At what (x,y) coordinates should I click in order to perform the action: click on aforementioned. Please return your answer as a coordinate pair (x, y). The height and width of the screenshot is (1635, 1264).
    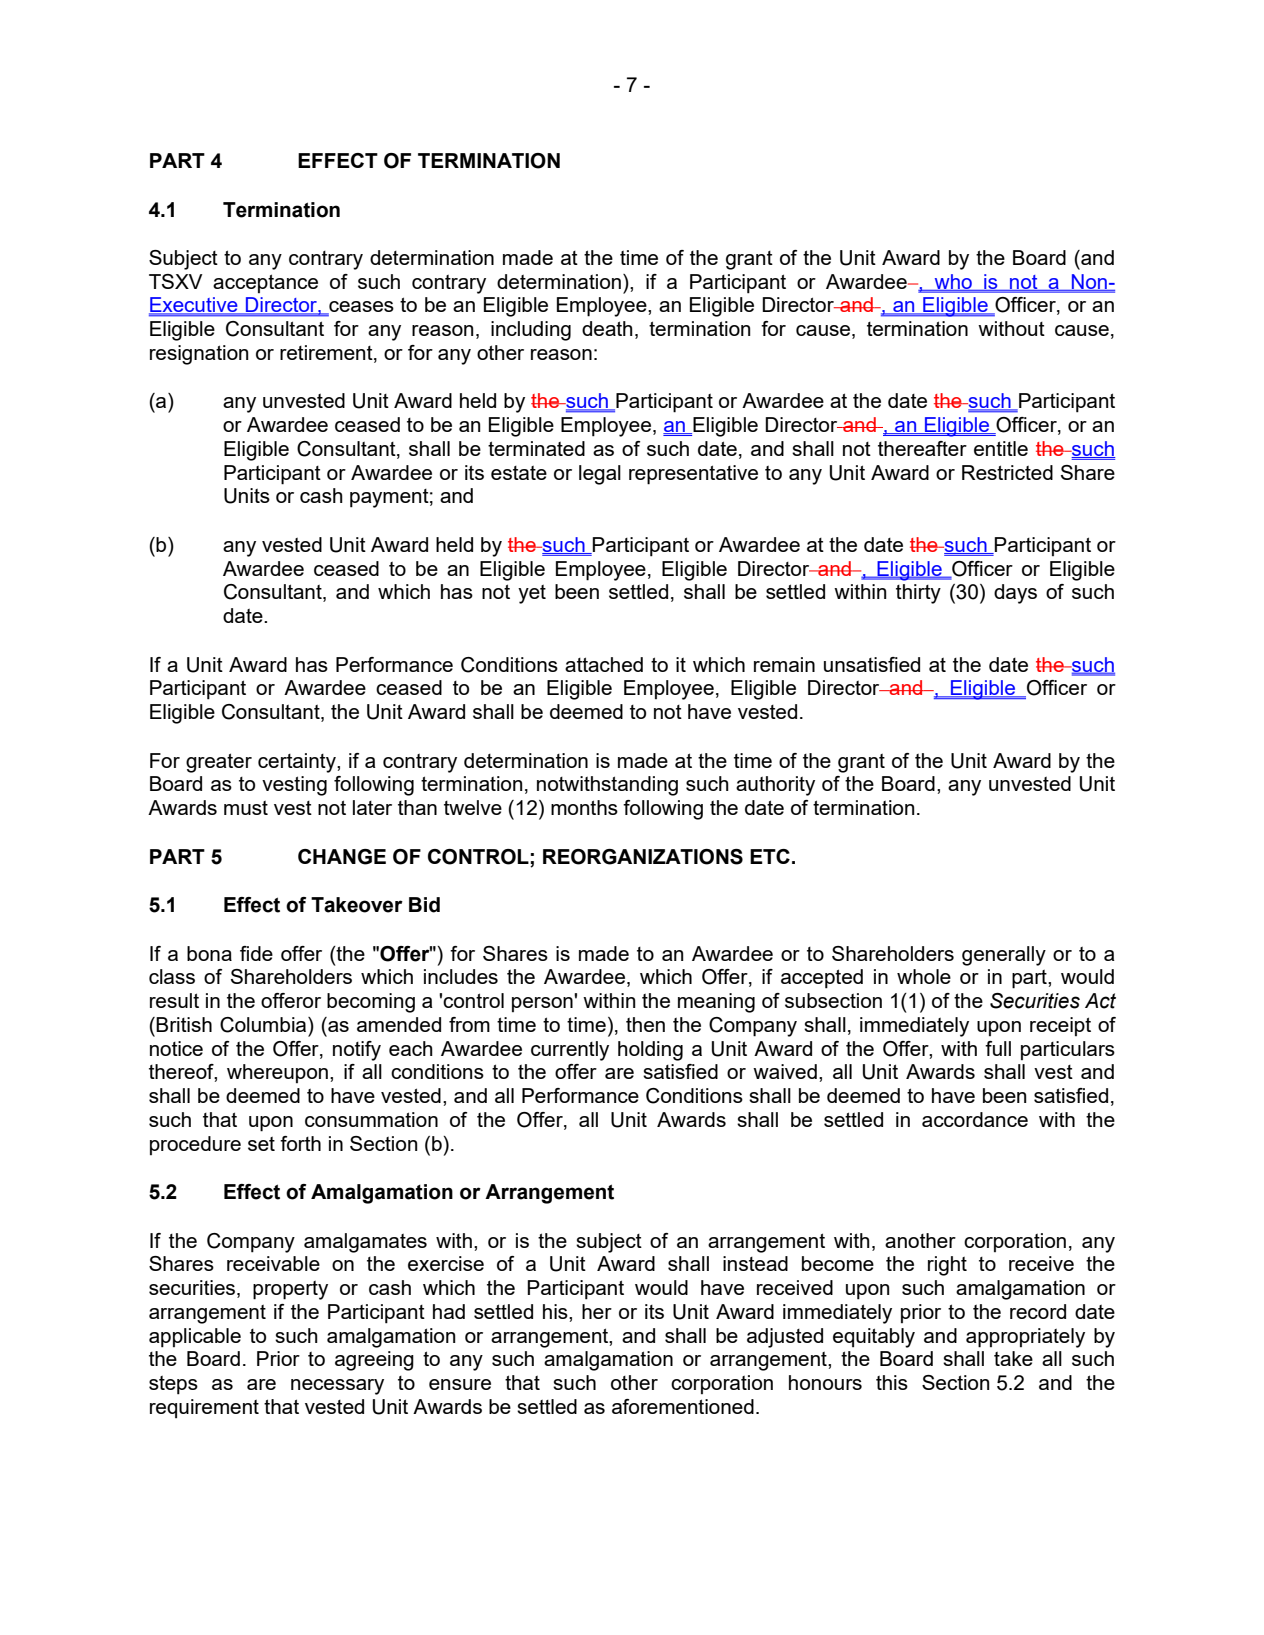
    Looking at the image, I should click on (683, 1406).
